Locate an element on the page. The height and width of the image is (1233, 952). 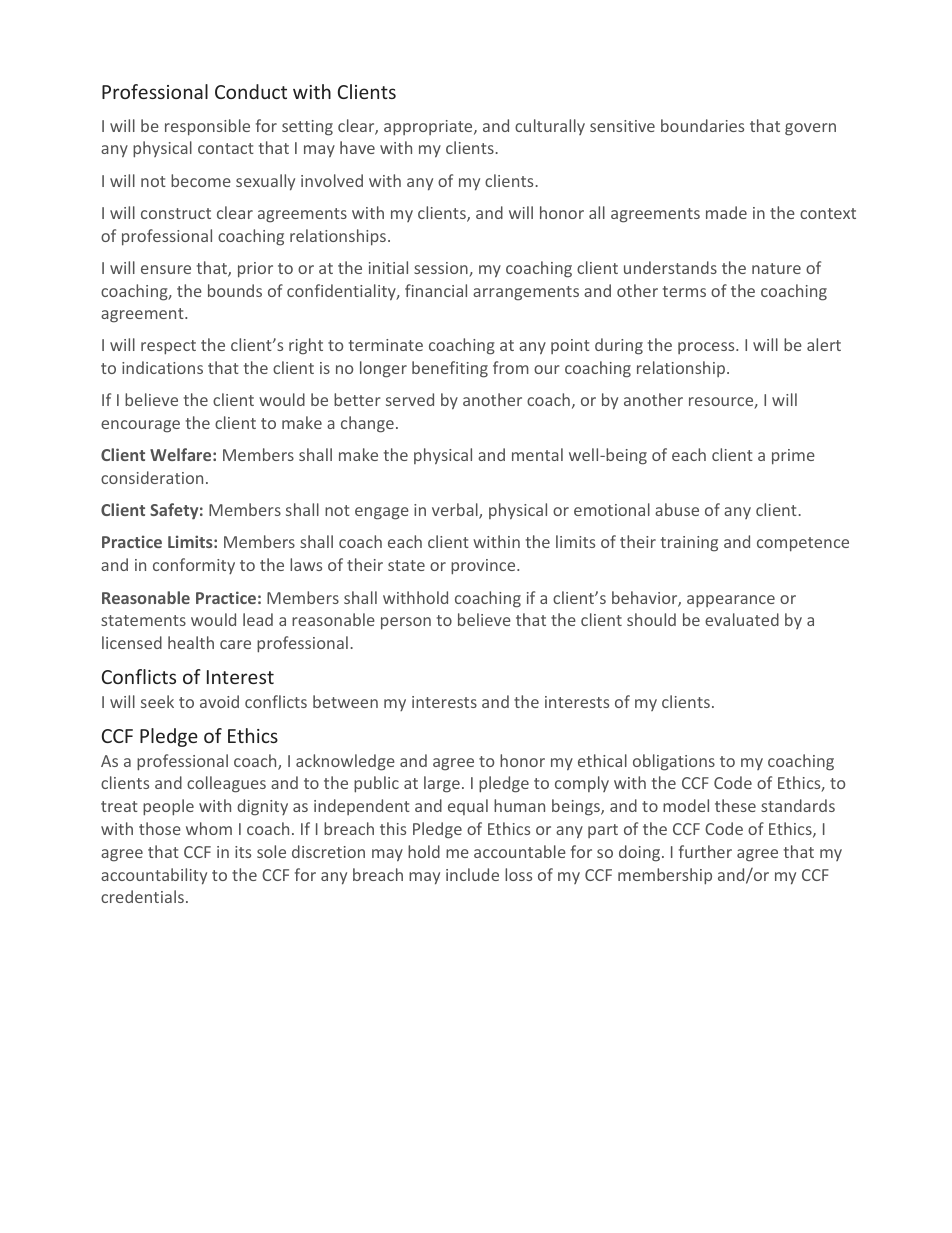
consideration is located at coordinates (152, 477).
